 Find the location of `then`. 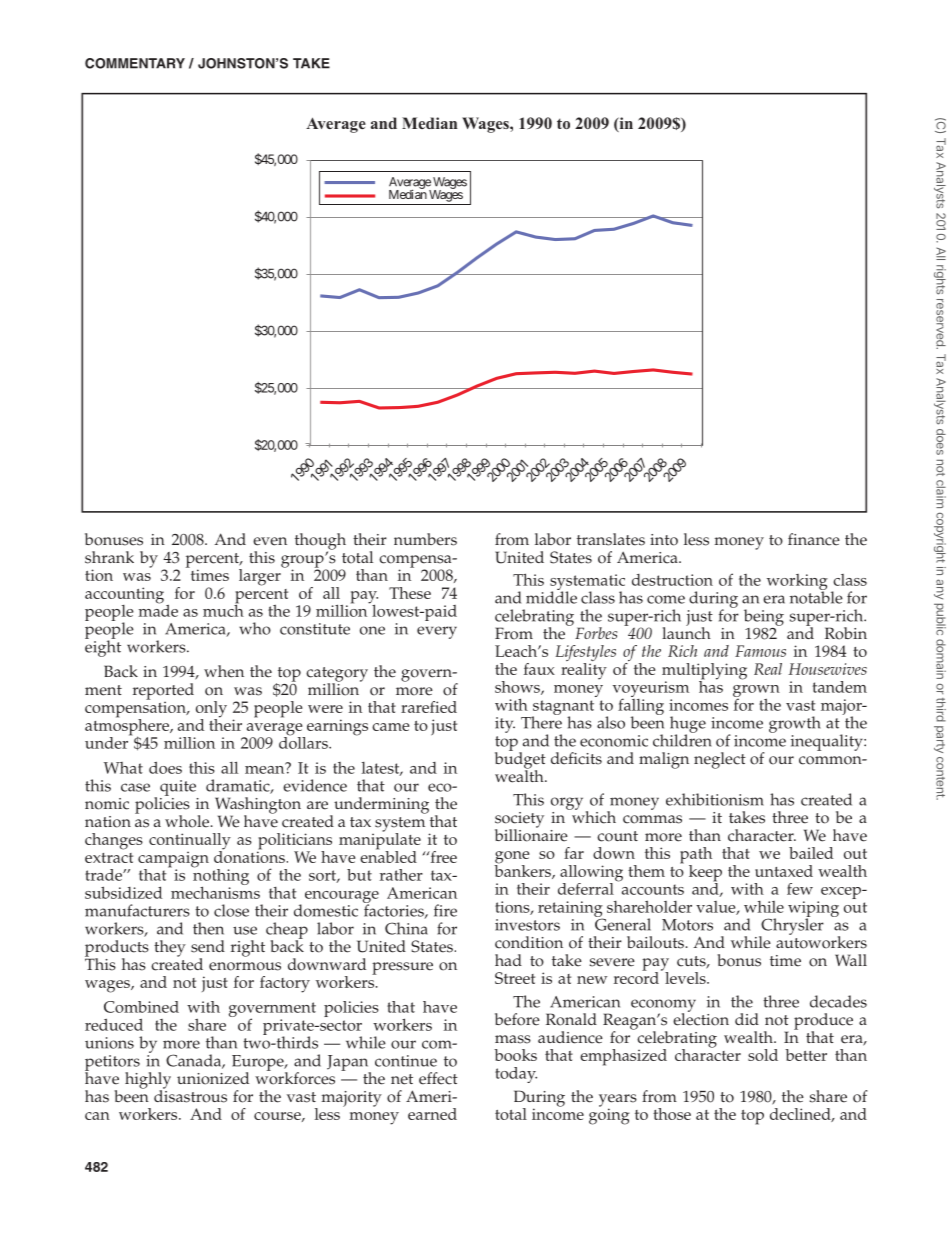

then is located at coordinates (208, 928).
